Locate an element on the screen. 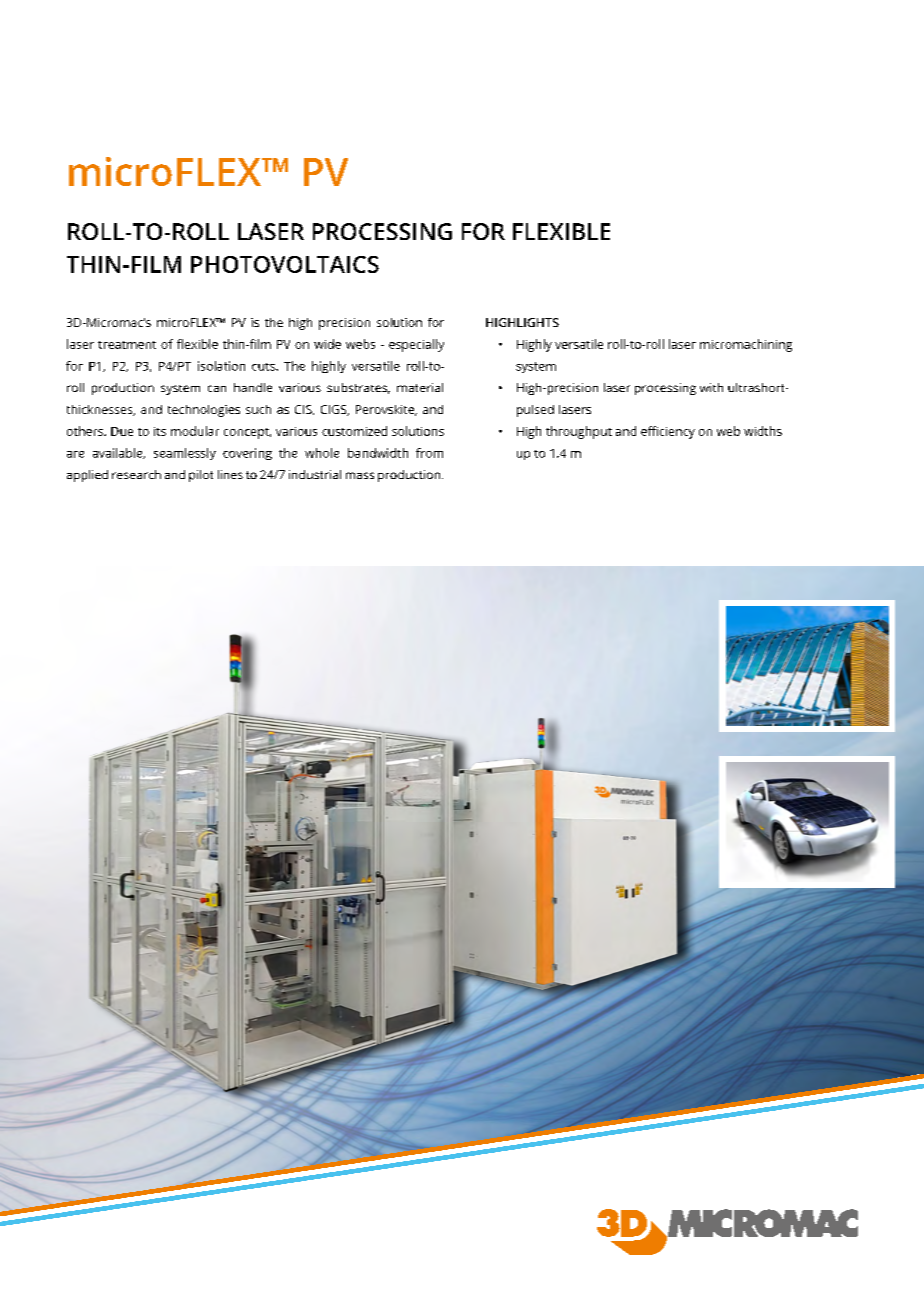  treatment is located at coordinates (127, 345).
